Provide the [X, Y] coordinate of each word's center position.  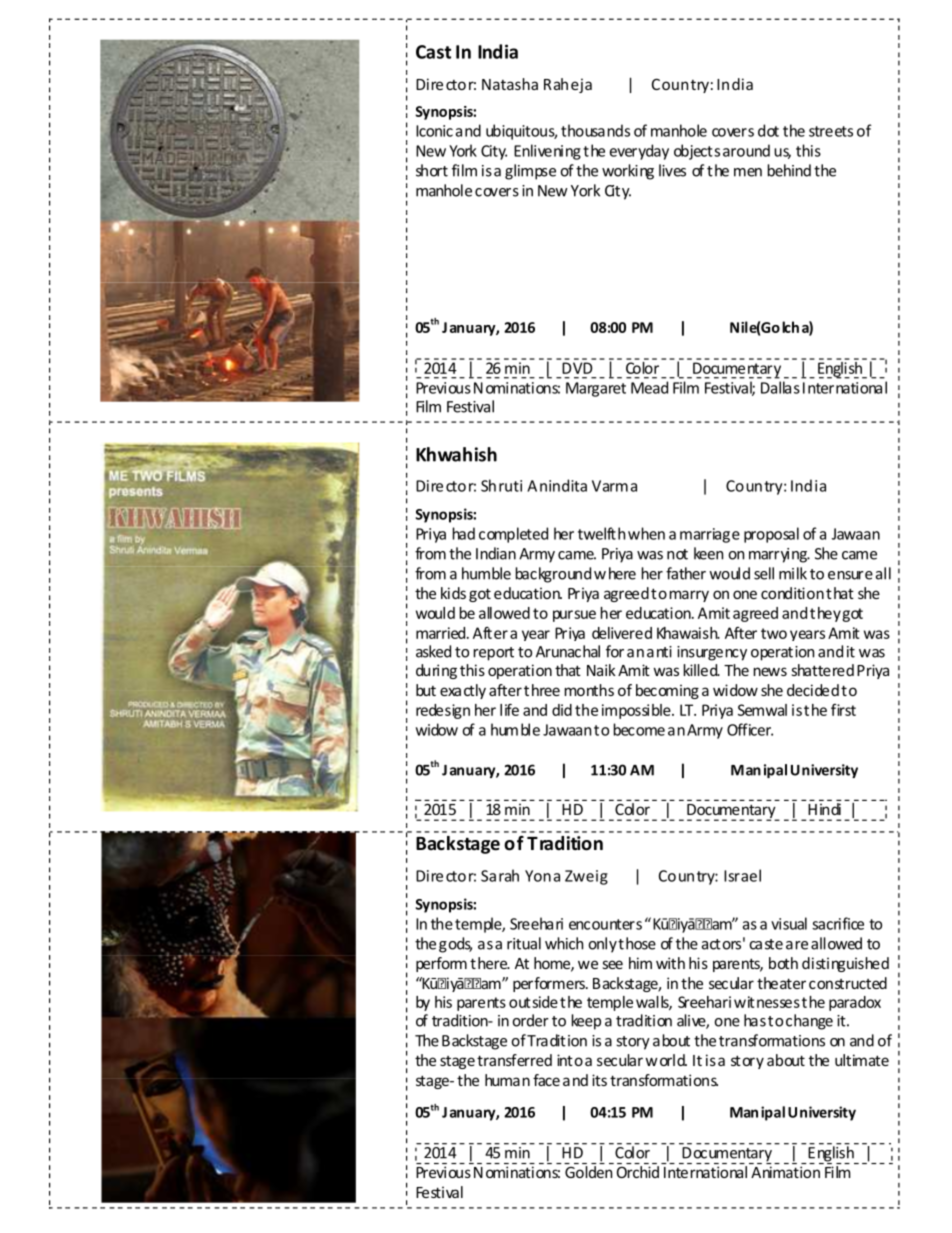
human [507, 1080]
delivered [622, 633]
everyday [639, 152]
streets [831, 131]
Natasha [510, 84]
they [825, 614]
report [494, 654]
